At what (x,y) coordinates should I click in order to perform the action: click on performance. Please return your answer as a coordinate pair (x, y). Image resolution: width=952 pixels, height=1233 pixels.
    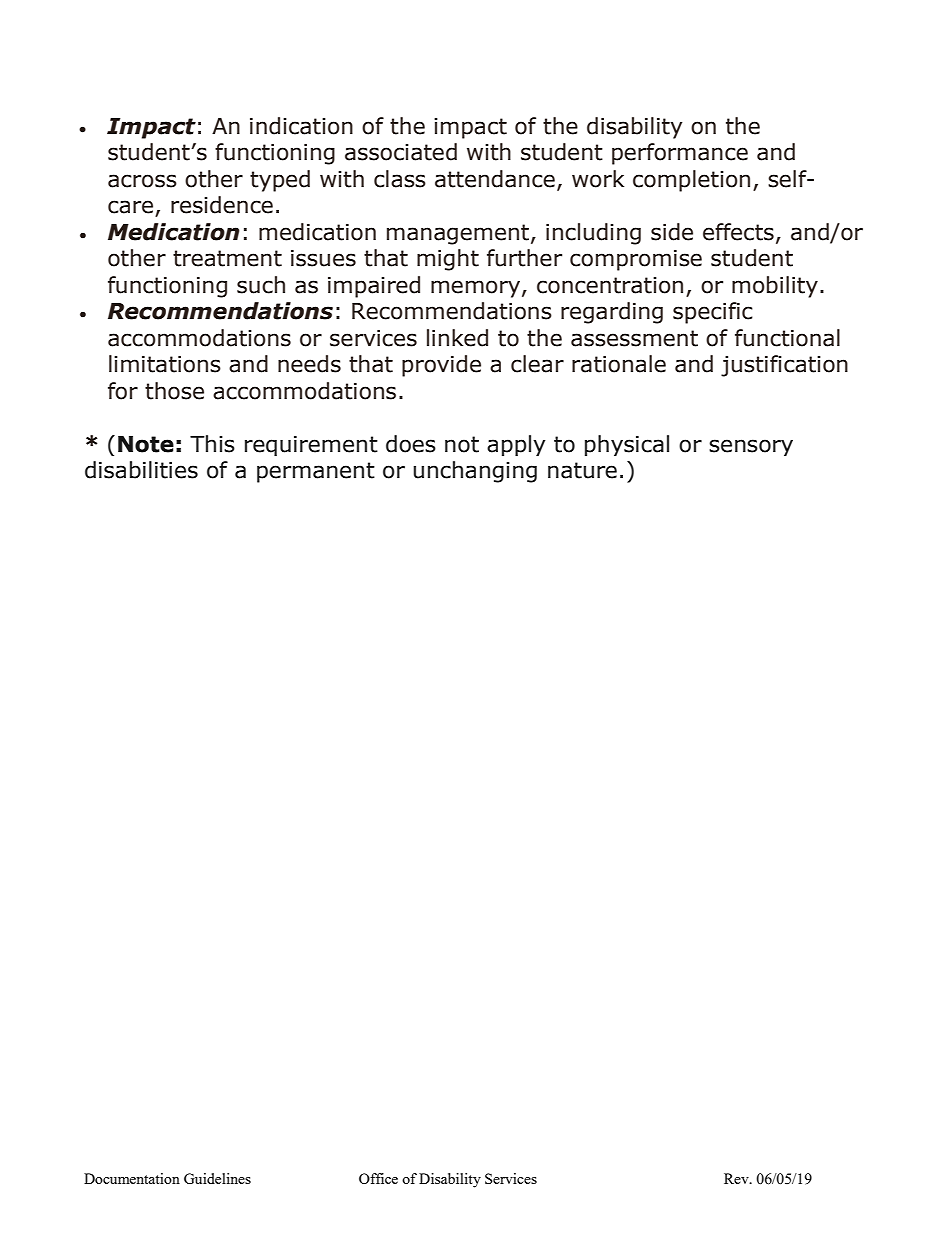
    Looking at the image, I should click on (680, 154).
